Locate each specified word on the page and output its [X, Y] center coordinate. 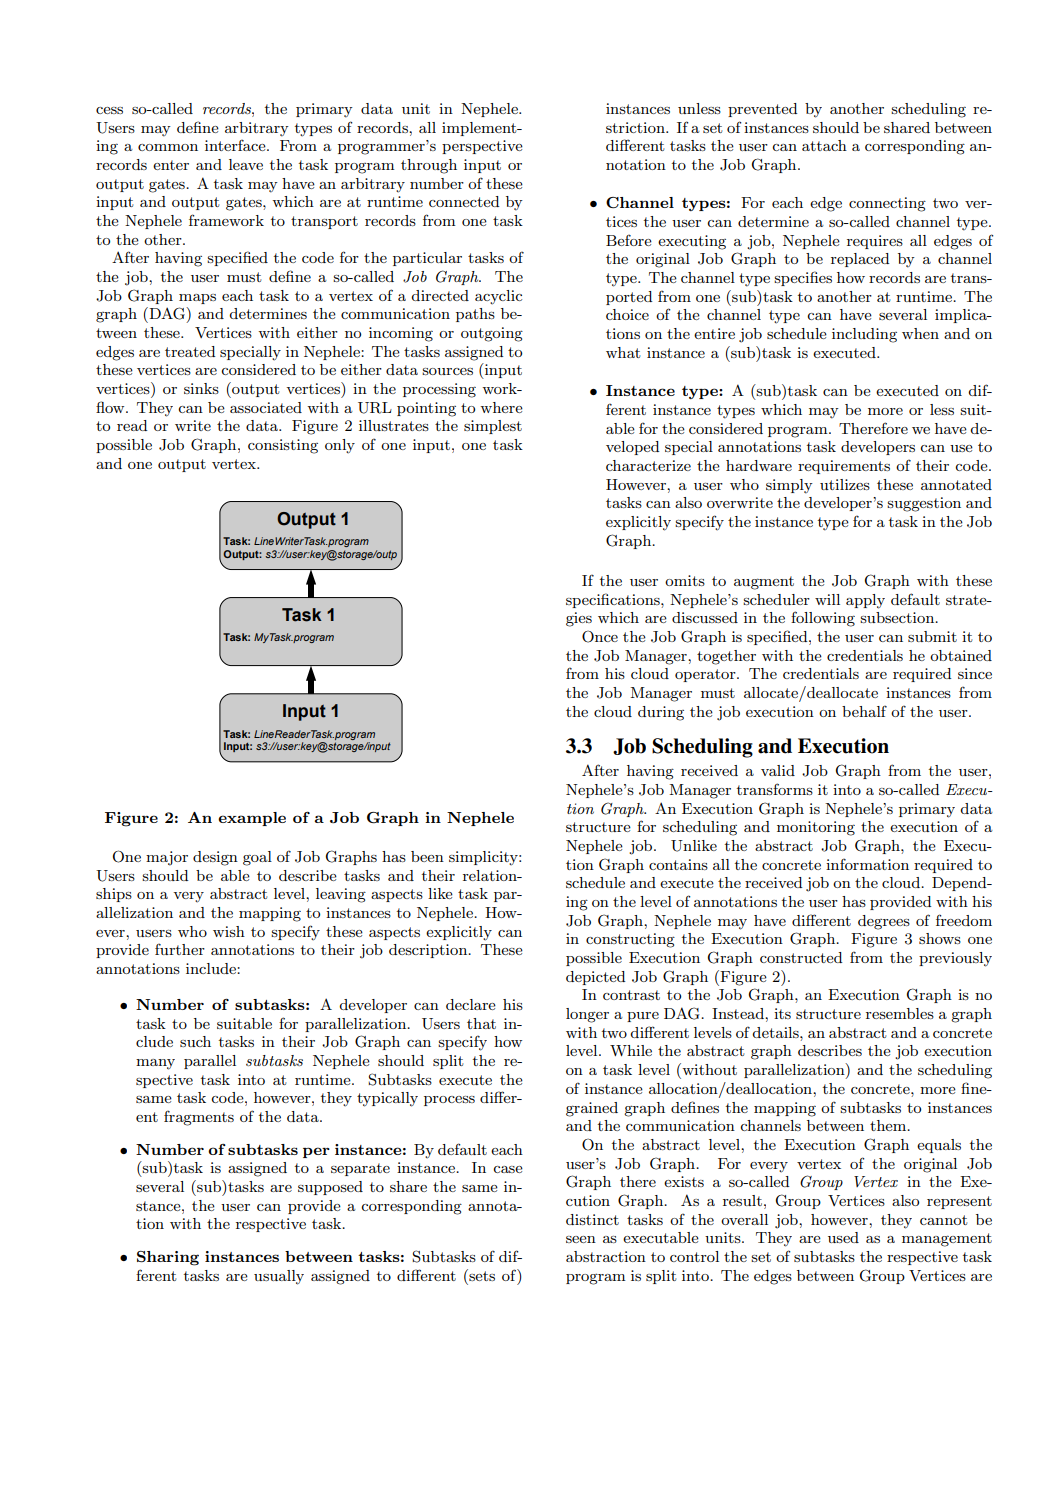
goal [257, 858]
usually [279, 1277]
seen [581, 1239]
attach [824, 145]
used [843, 1237]
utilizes [845, 484]
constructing [630, 940]
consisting [283, 446]
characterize [648, 465]
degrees [884, 922]
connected [464, 201]
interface [236, 145]
